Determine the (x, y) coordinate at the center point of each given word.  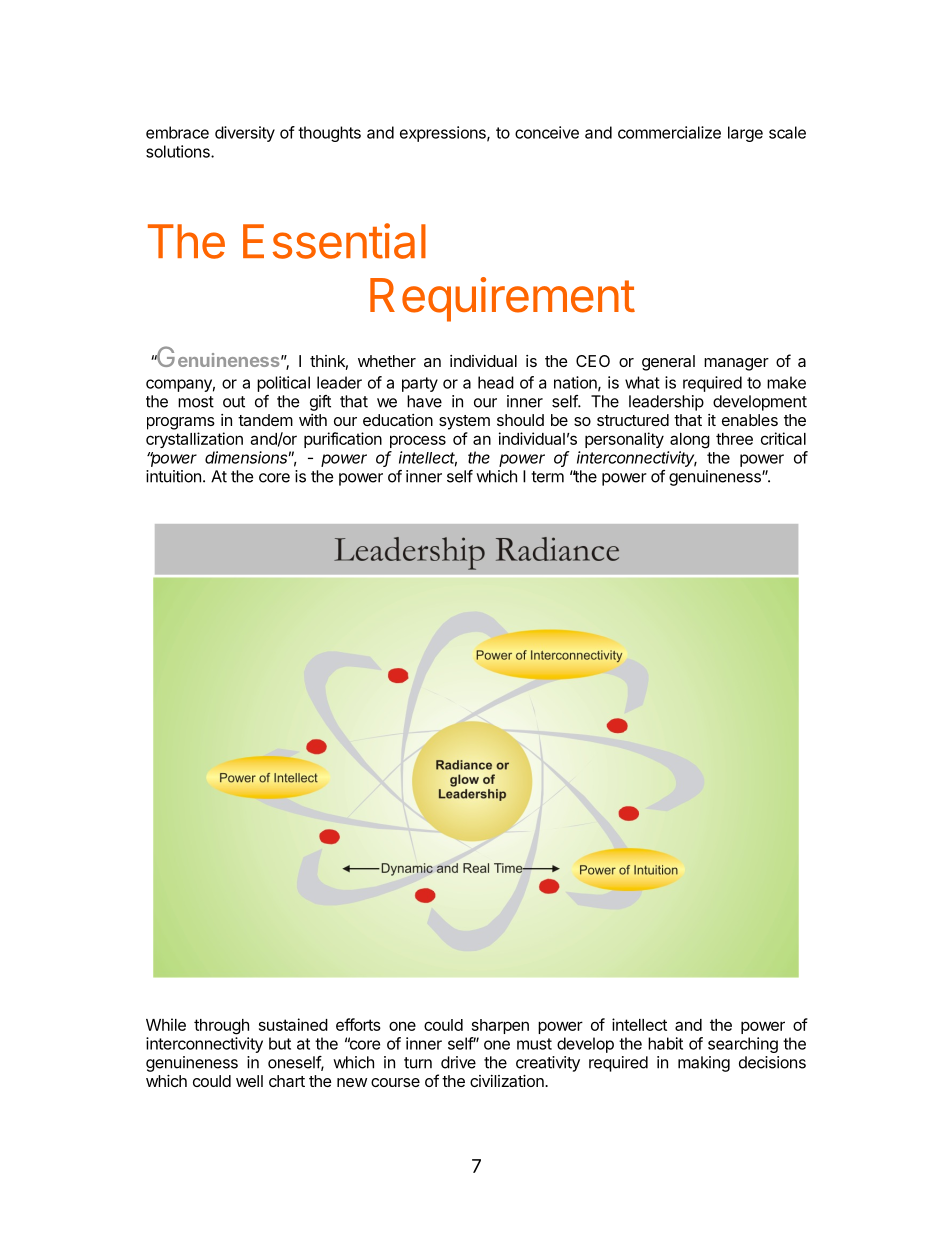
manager (736, 364)
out (234, 402)
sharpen (500, 1026)
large (745, 134)
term (547, 477)
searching (743, 1045)
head (496, 382)
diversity (245, 134)
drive (458, 1062)
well (249, 1081)
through (221, 1027)
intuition (173, 476)
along (690, 441)
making (704, 1064)
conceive (547, 132)
